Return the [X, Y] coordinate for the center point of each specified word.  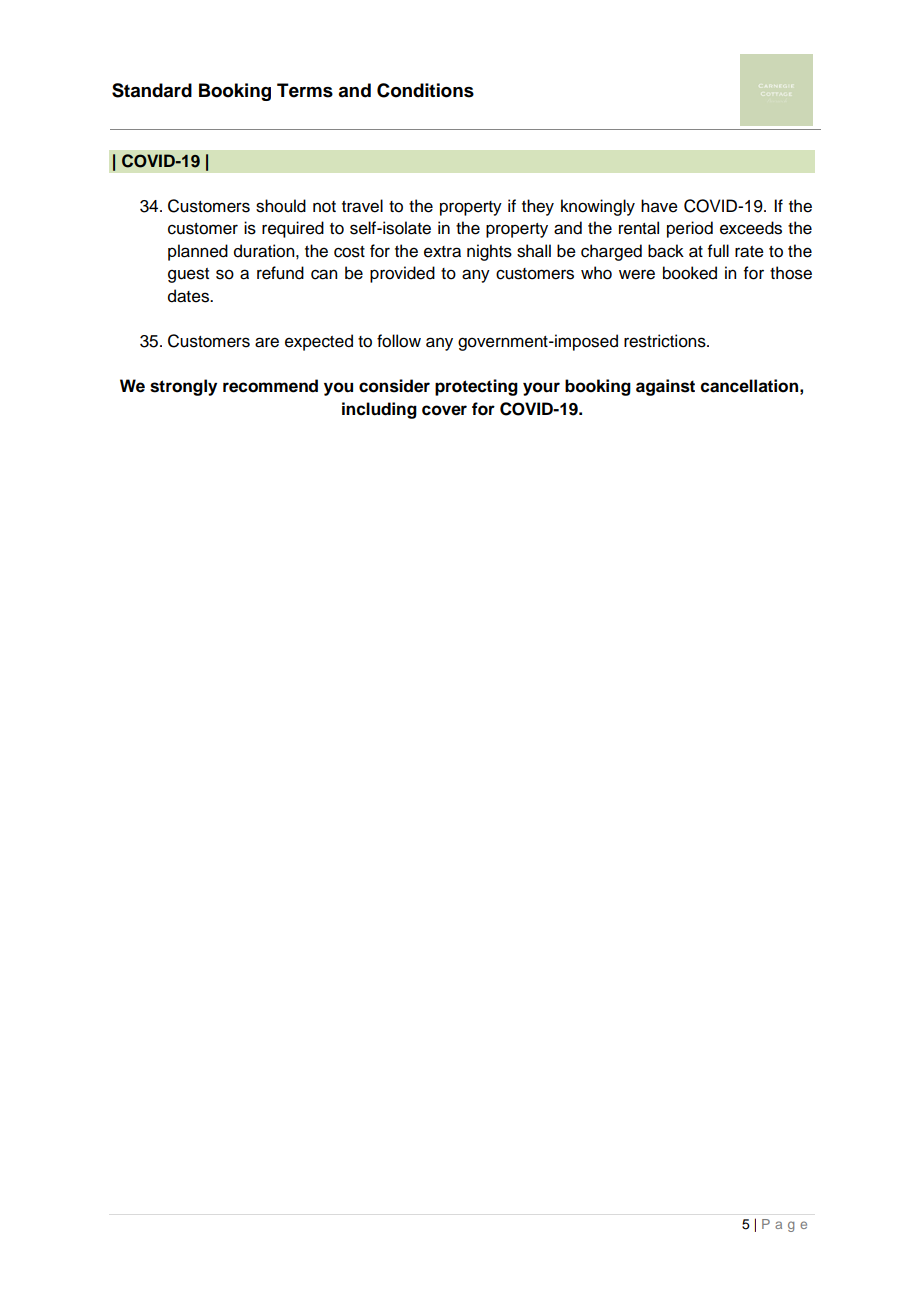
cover [444, 410]
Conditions [425, 90]
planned [198, 252]
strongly [183, 387]
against [665, 387]
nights [489, 252]
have [659, 206]
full [718, 251]
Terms [305, 90]
